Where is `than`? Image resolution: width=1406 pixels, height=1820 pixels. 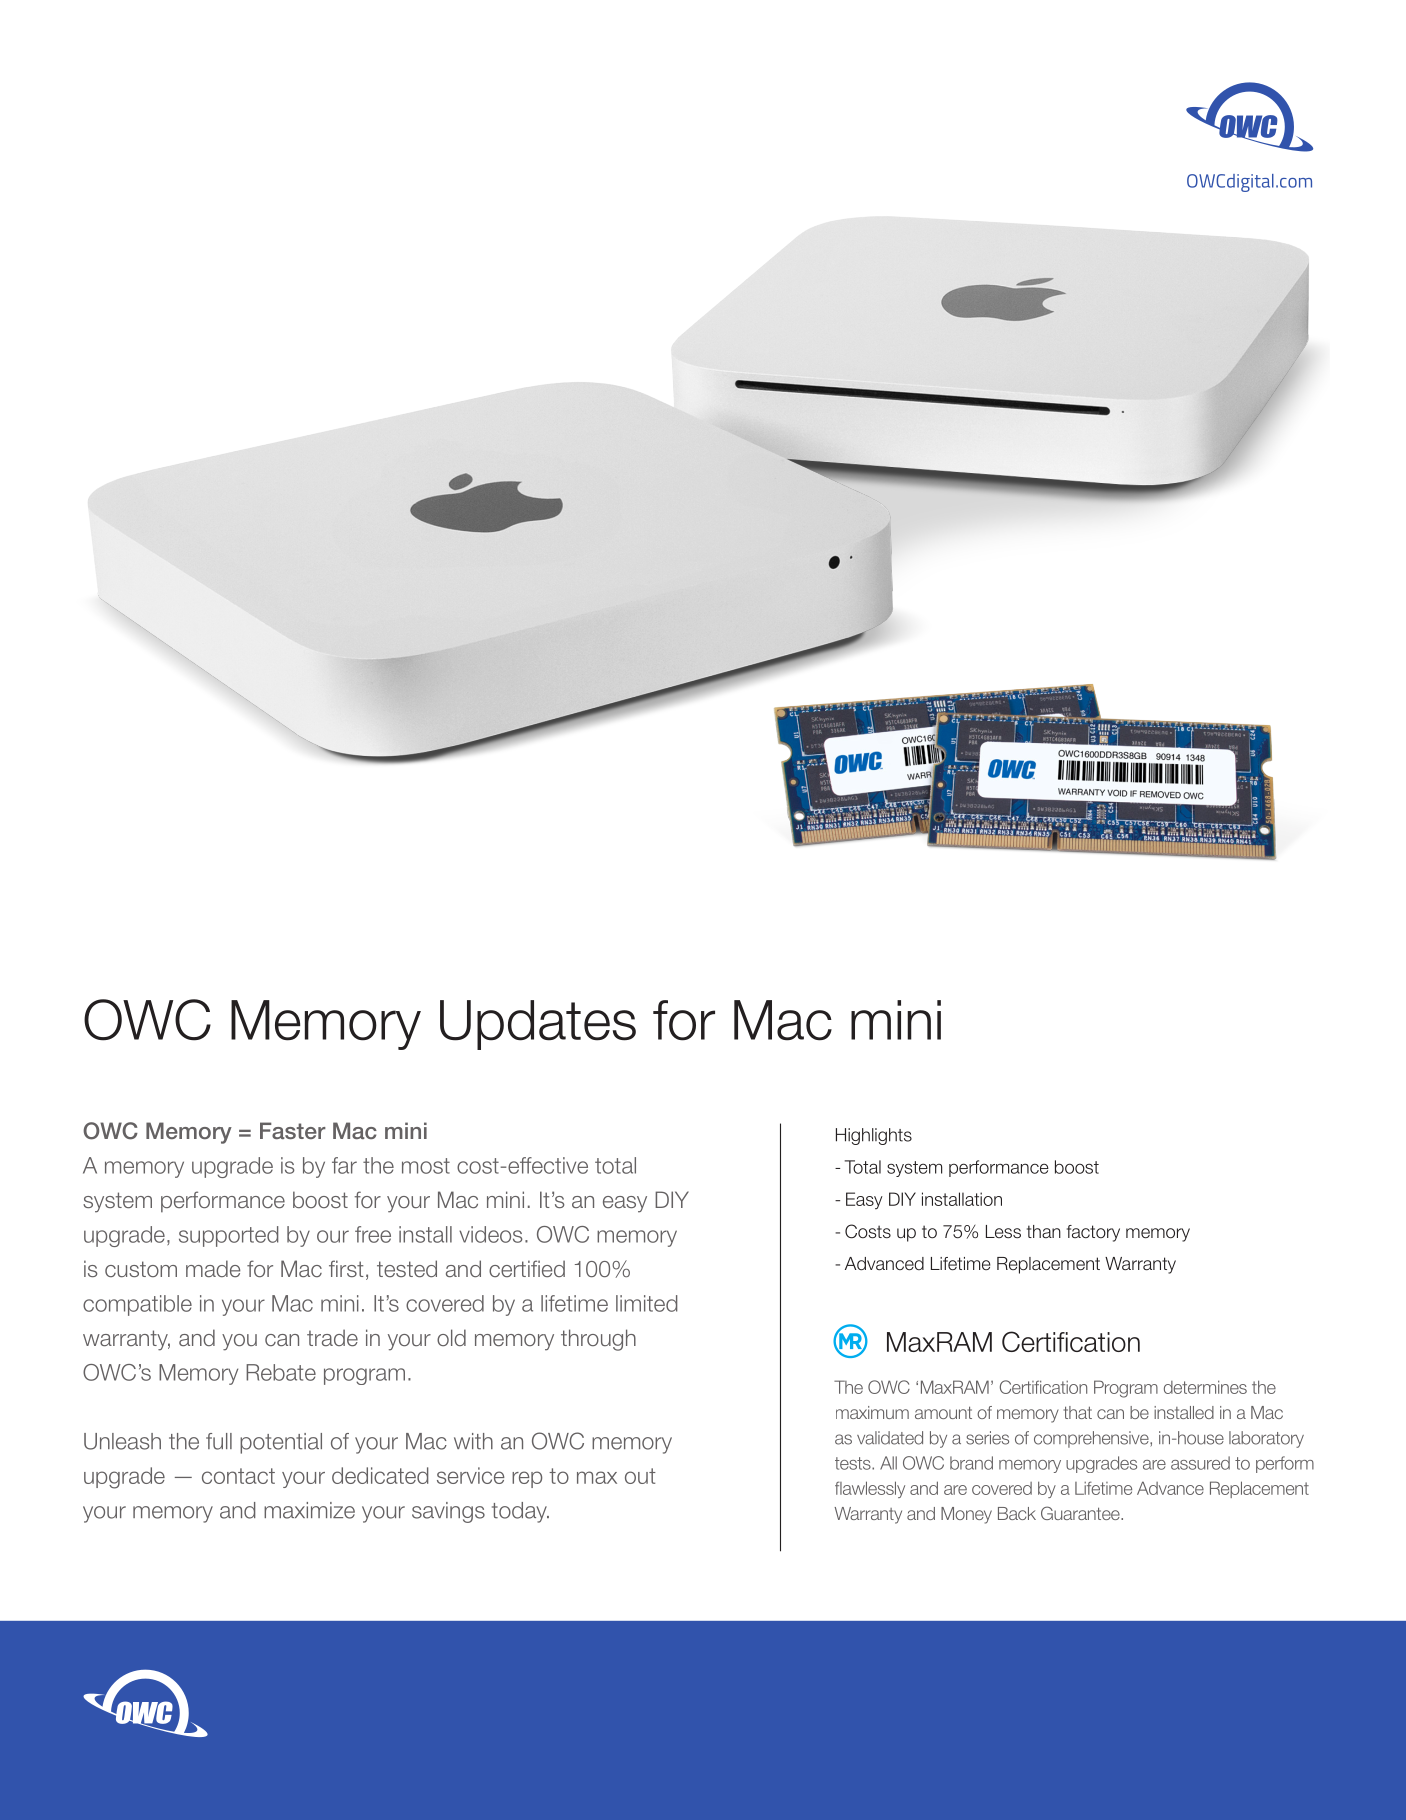
than is located at coordinates (1044, 1231).
